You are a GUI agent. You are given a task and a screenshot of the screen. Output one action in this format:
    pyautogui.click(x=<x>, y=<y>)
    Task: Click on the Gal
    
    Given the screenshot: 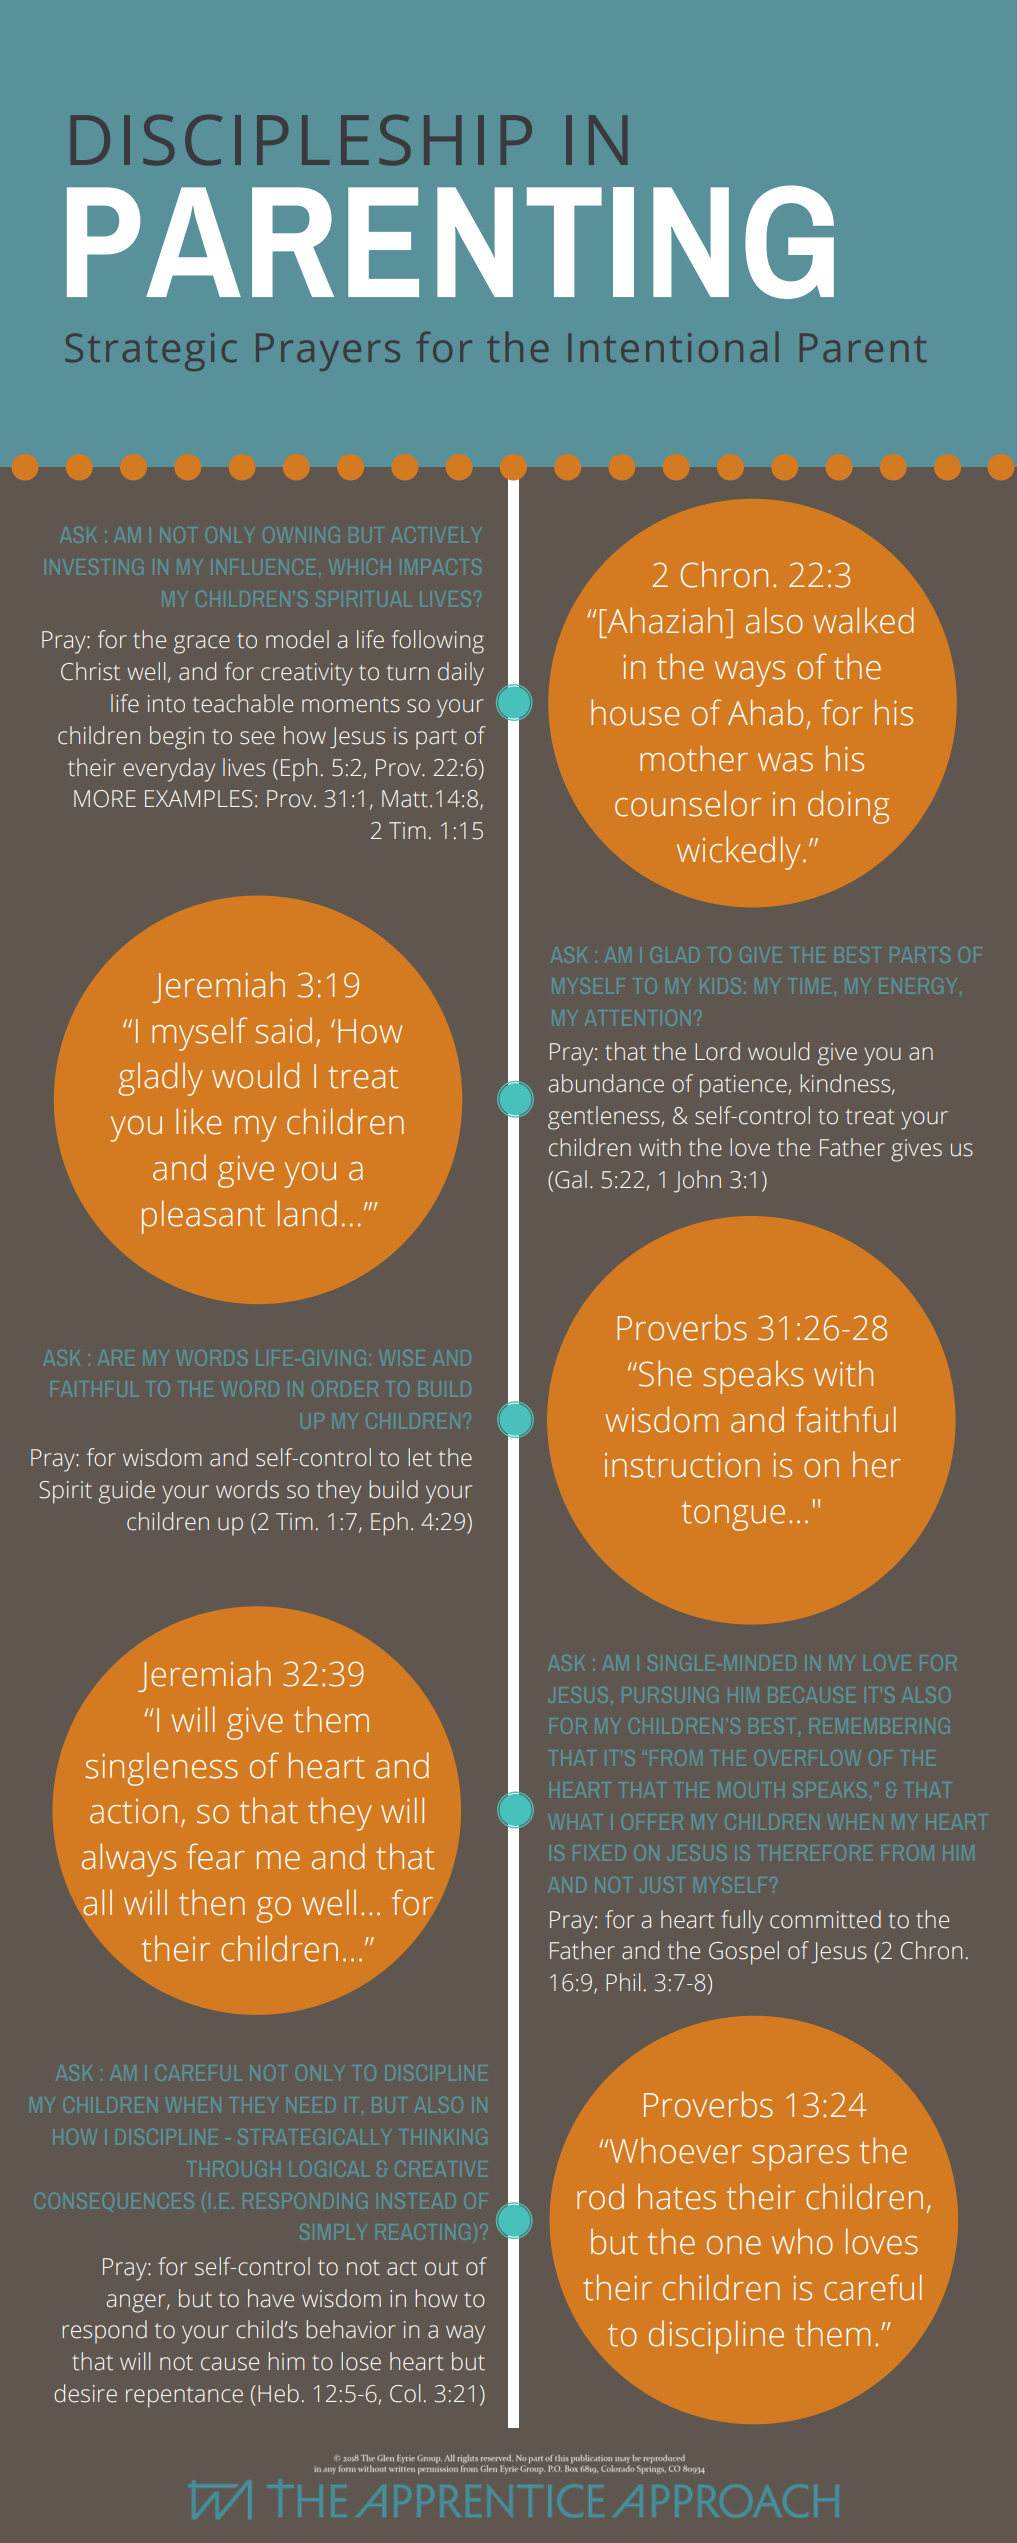 What is the action you would take?
    pyautogui.click(x=571, y=1179)
